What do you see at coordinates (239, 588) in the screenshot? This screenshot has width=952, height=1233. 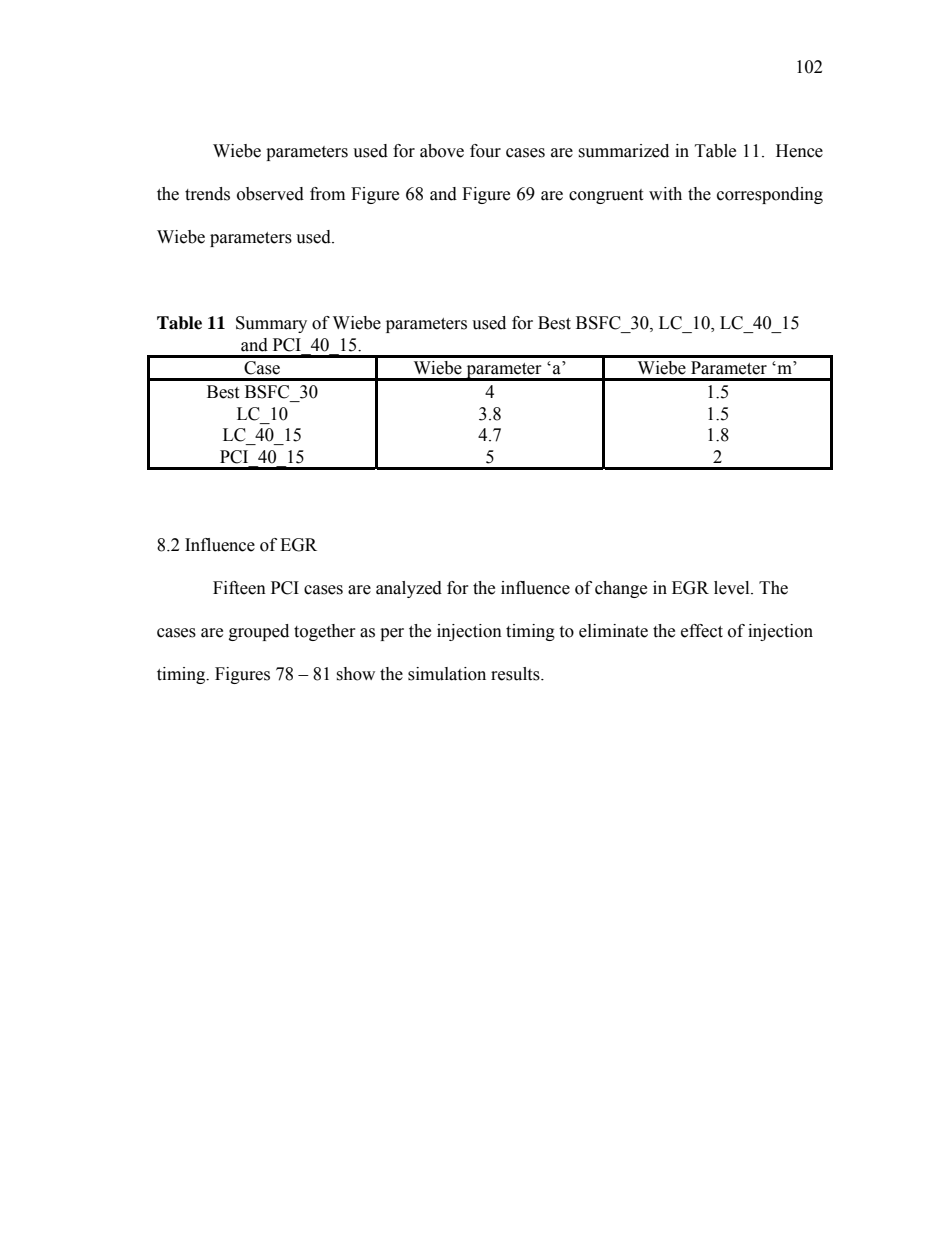 I see `Fifteen` at bounding box center [239, 588].
